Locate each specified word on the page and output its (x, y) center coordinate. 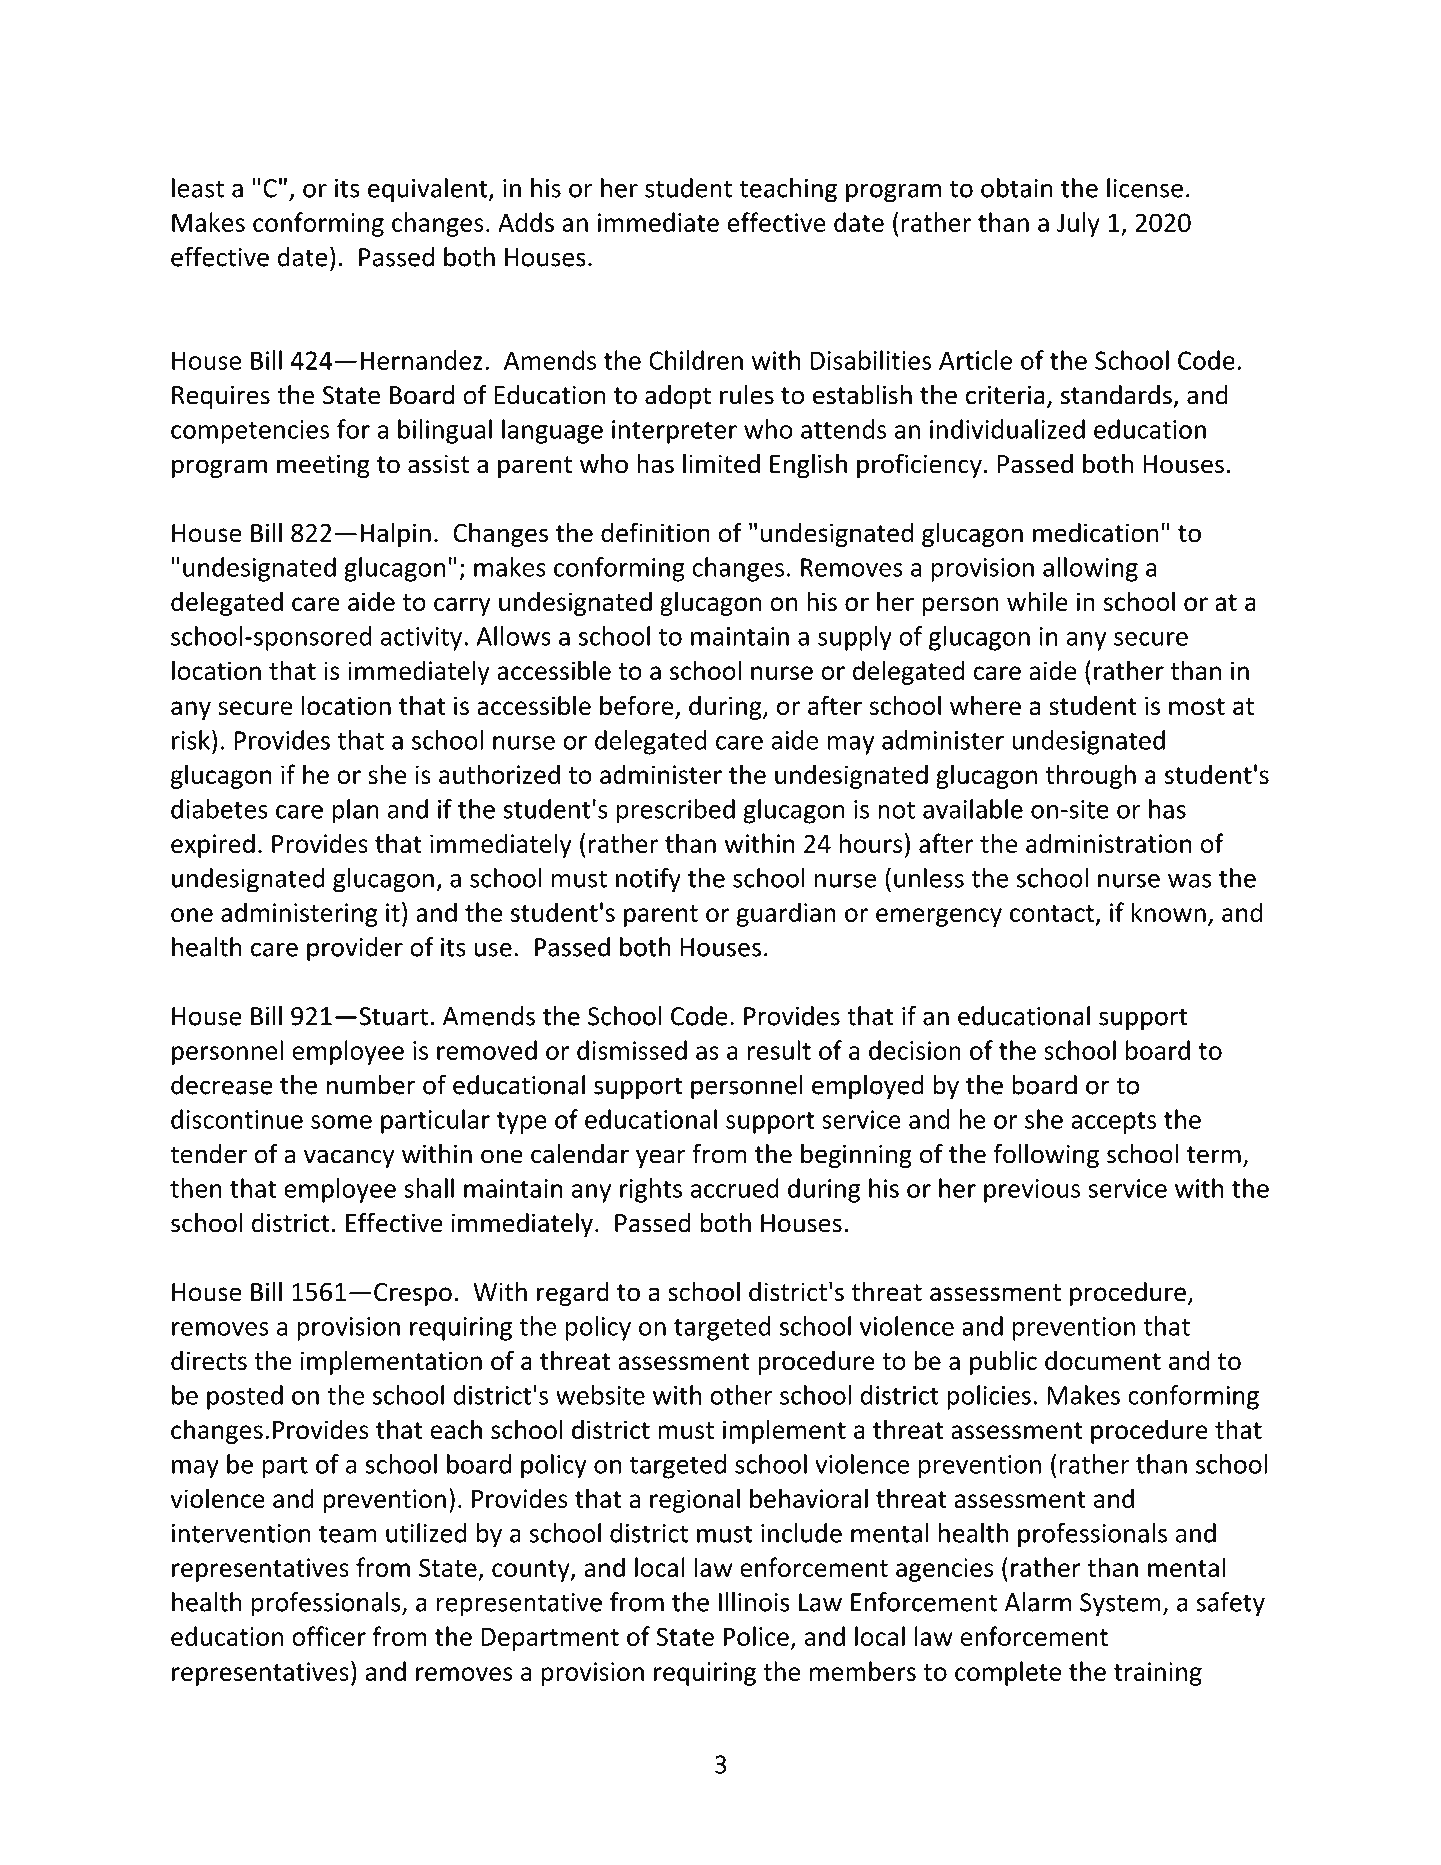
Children (696, 360)
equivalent (429, 190)
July (1078, 224)
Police (756, 1636)
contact (1052, 913)
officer (329, 1636)
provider (355, 949)
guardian (786, 914)
